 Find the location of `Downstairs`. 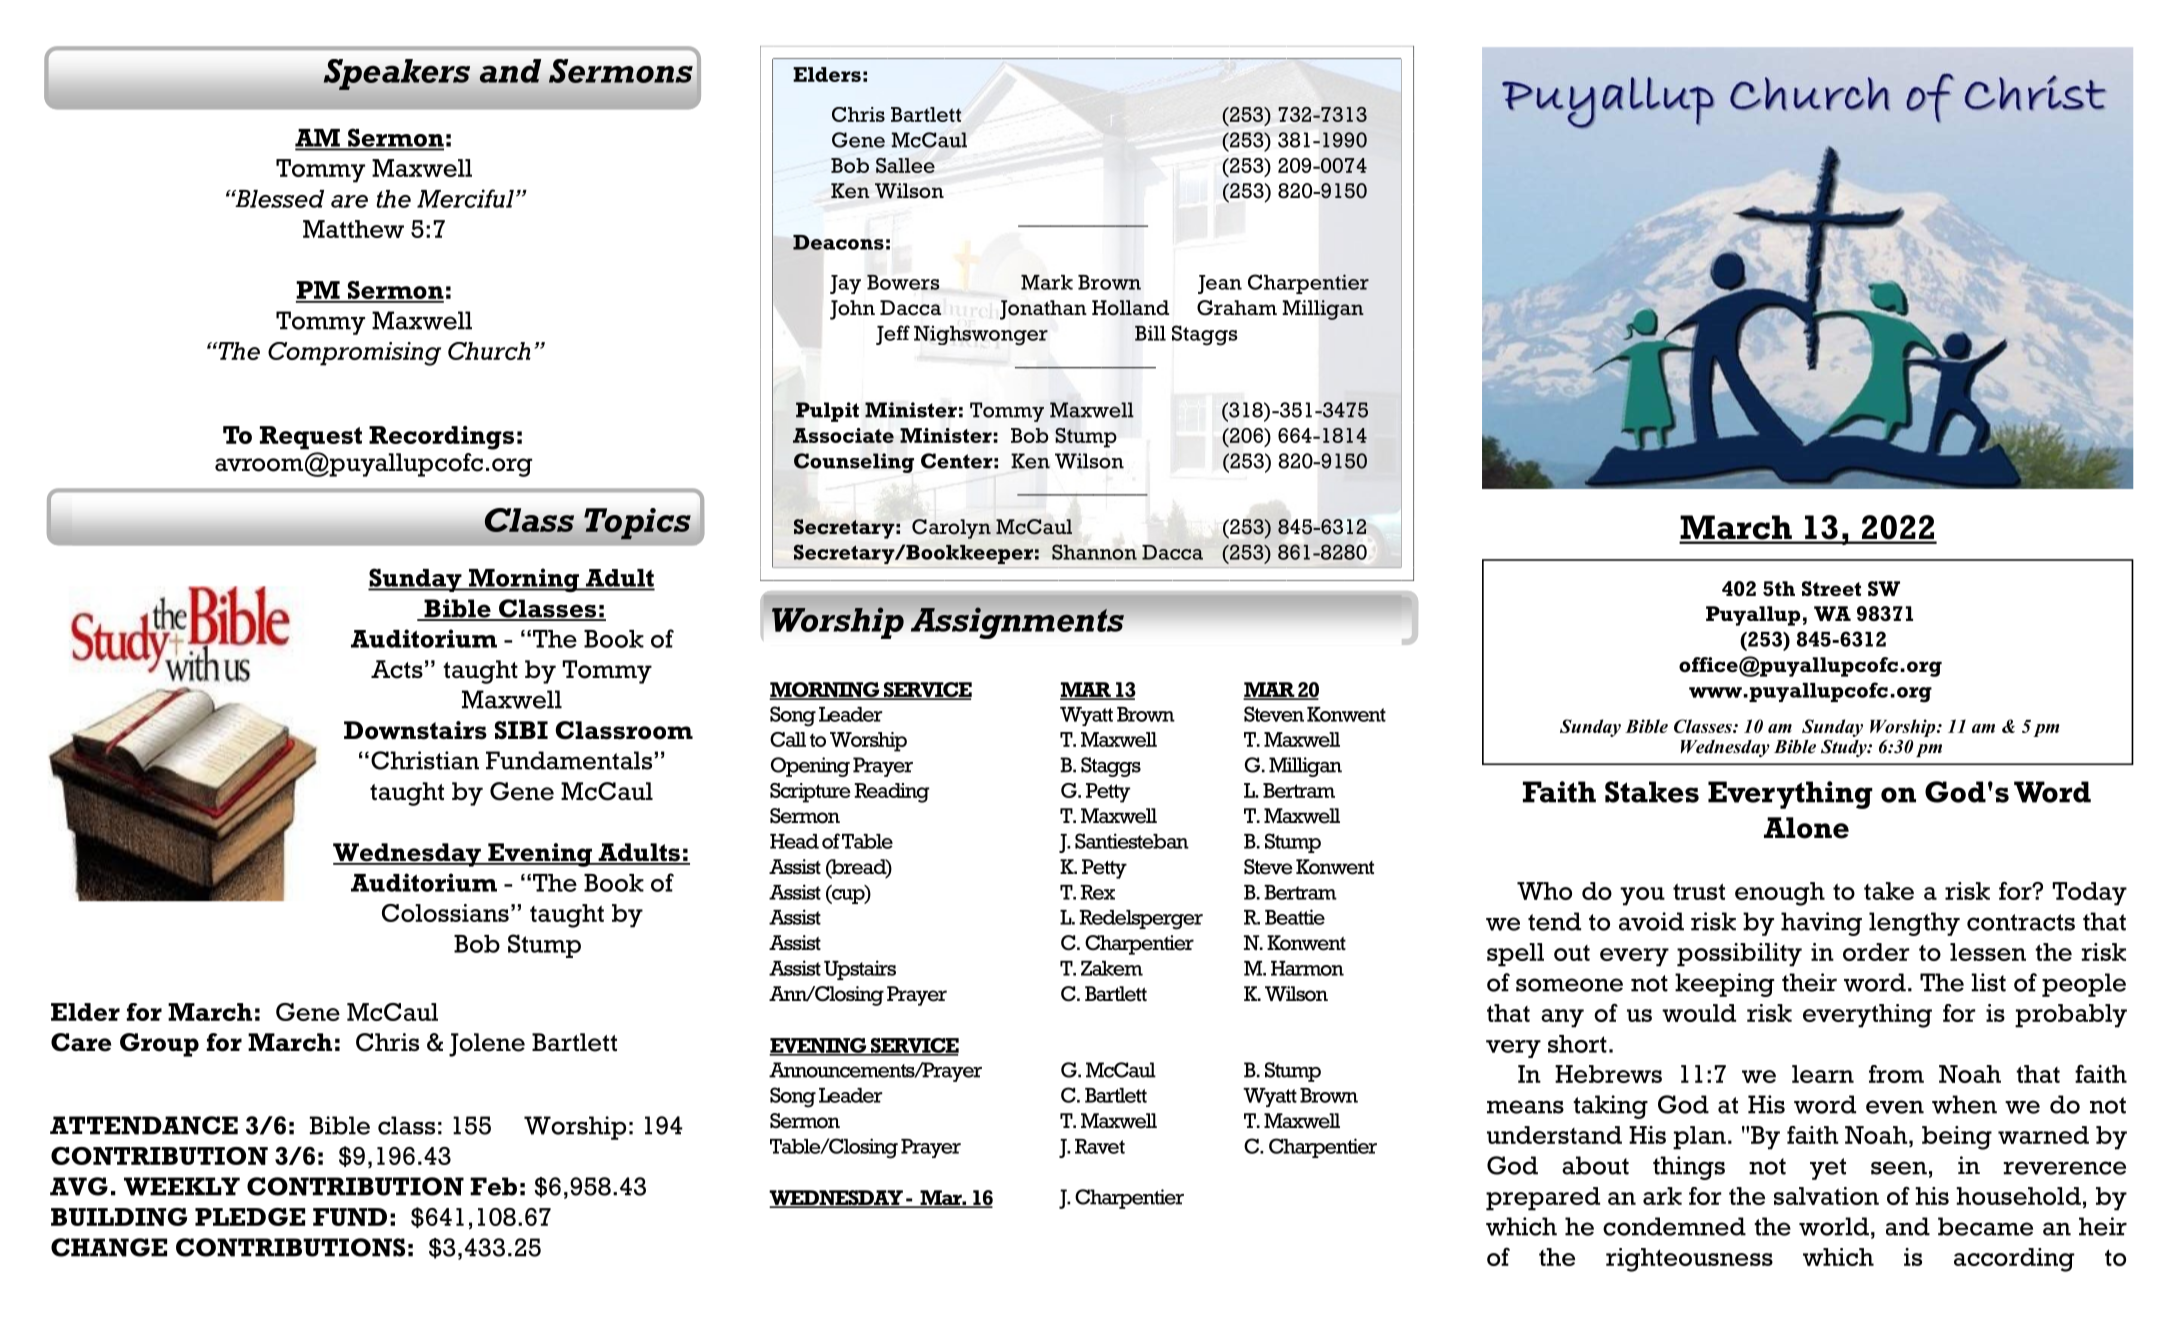

Downstairs is located at coordinates (415, 730).
